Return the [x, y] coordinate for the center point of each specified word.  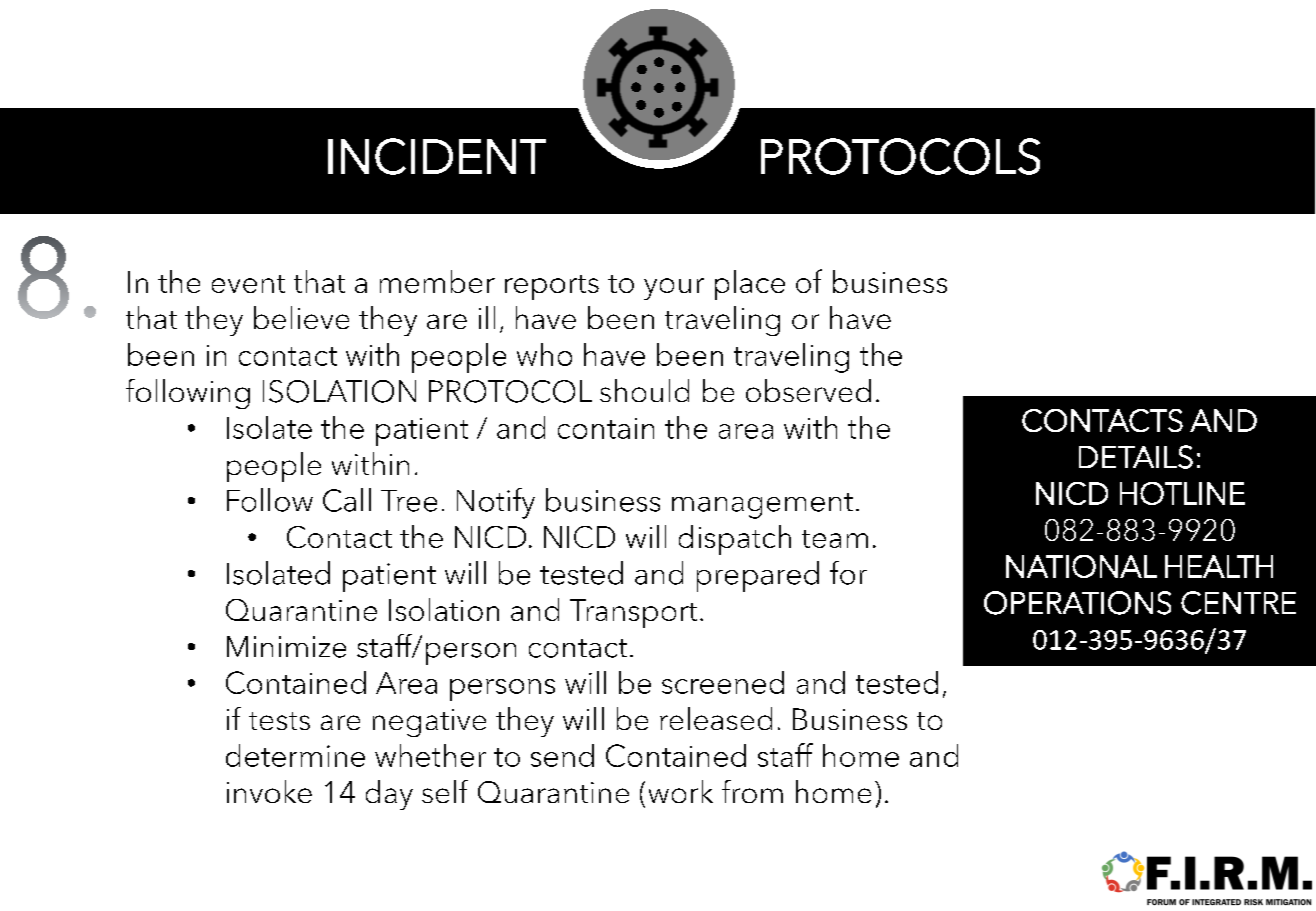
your [674, 289]
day [389, 795]
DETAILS [1136, 457]
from [752, 791]
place [750, 285]
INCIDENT [437, 156]
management [762, 506]
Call [347, 500]
